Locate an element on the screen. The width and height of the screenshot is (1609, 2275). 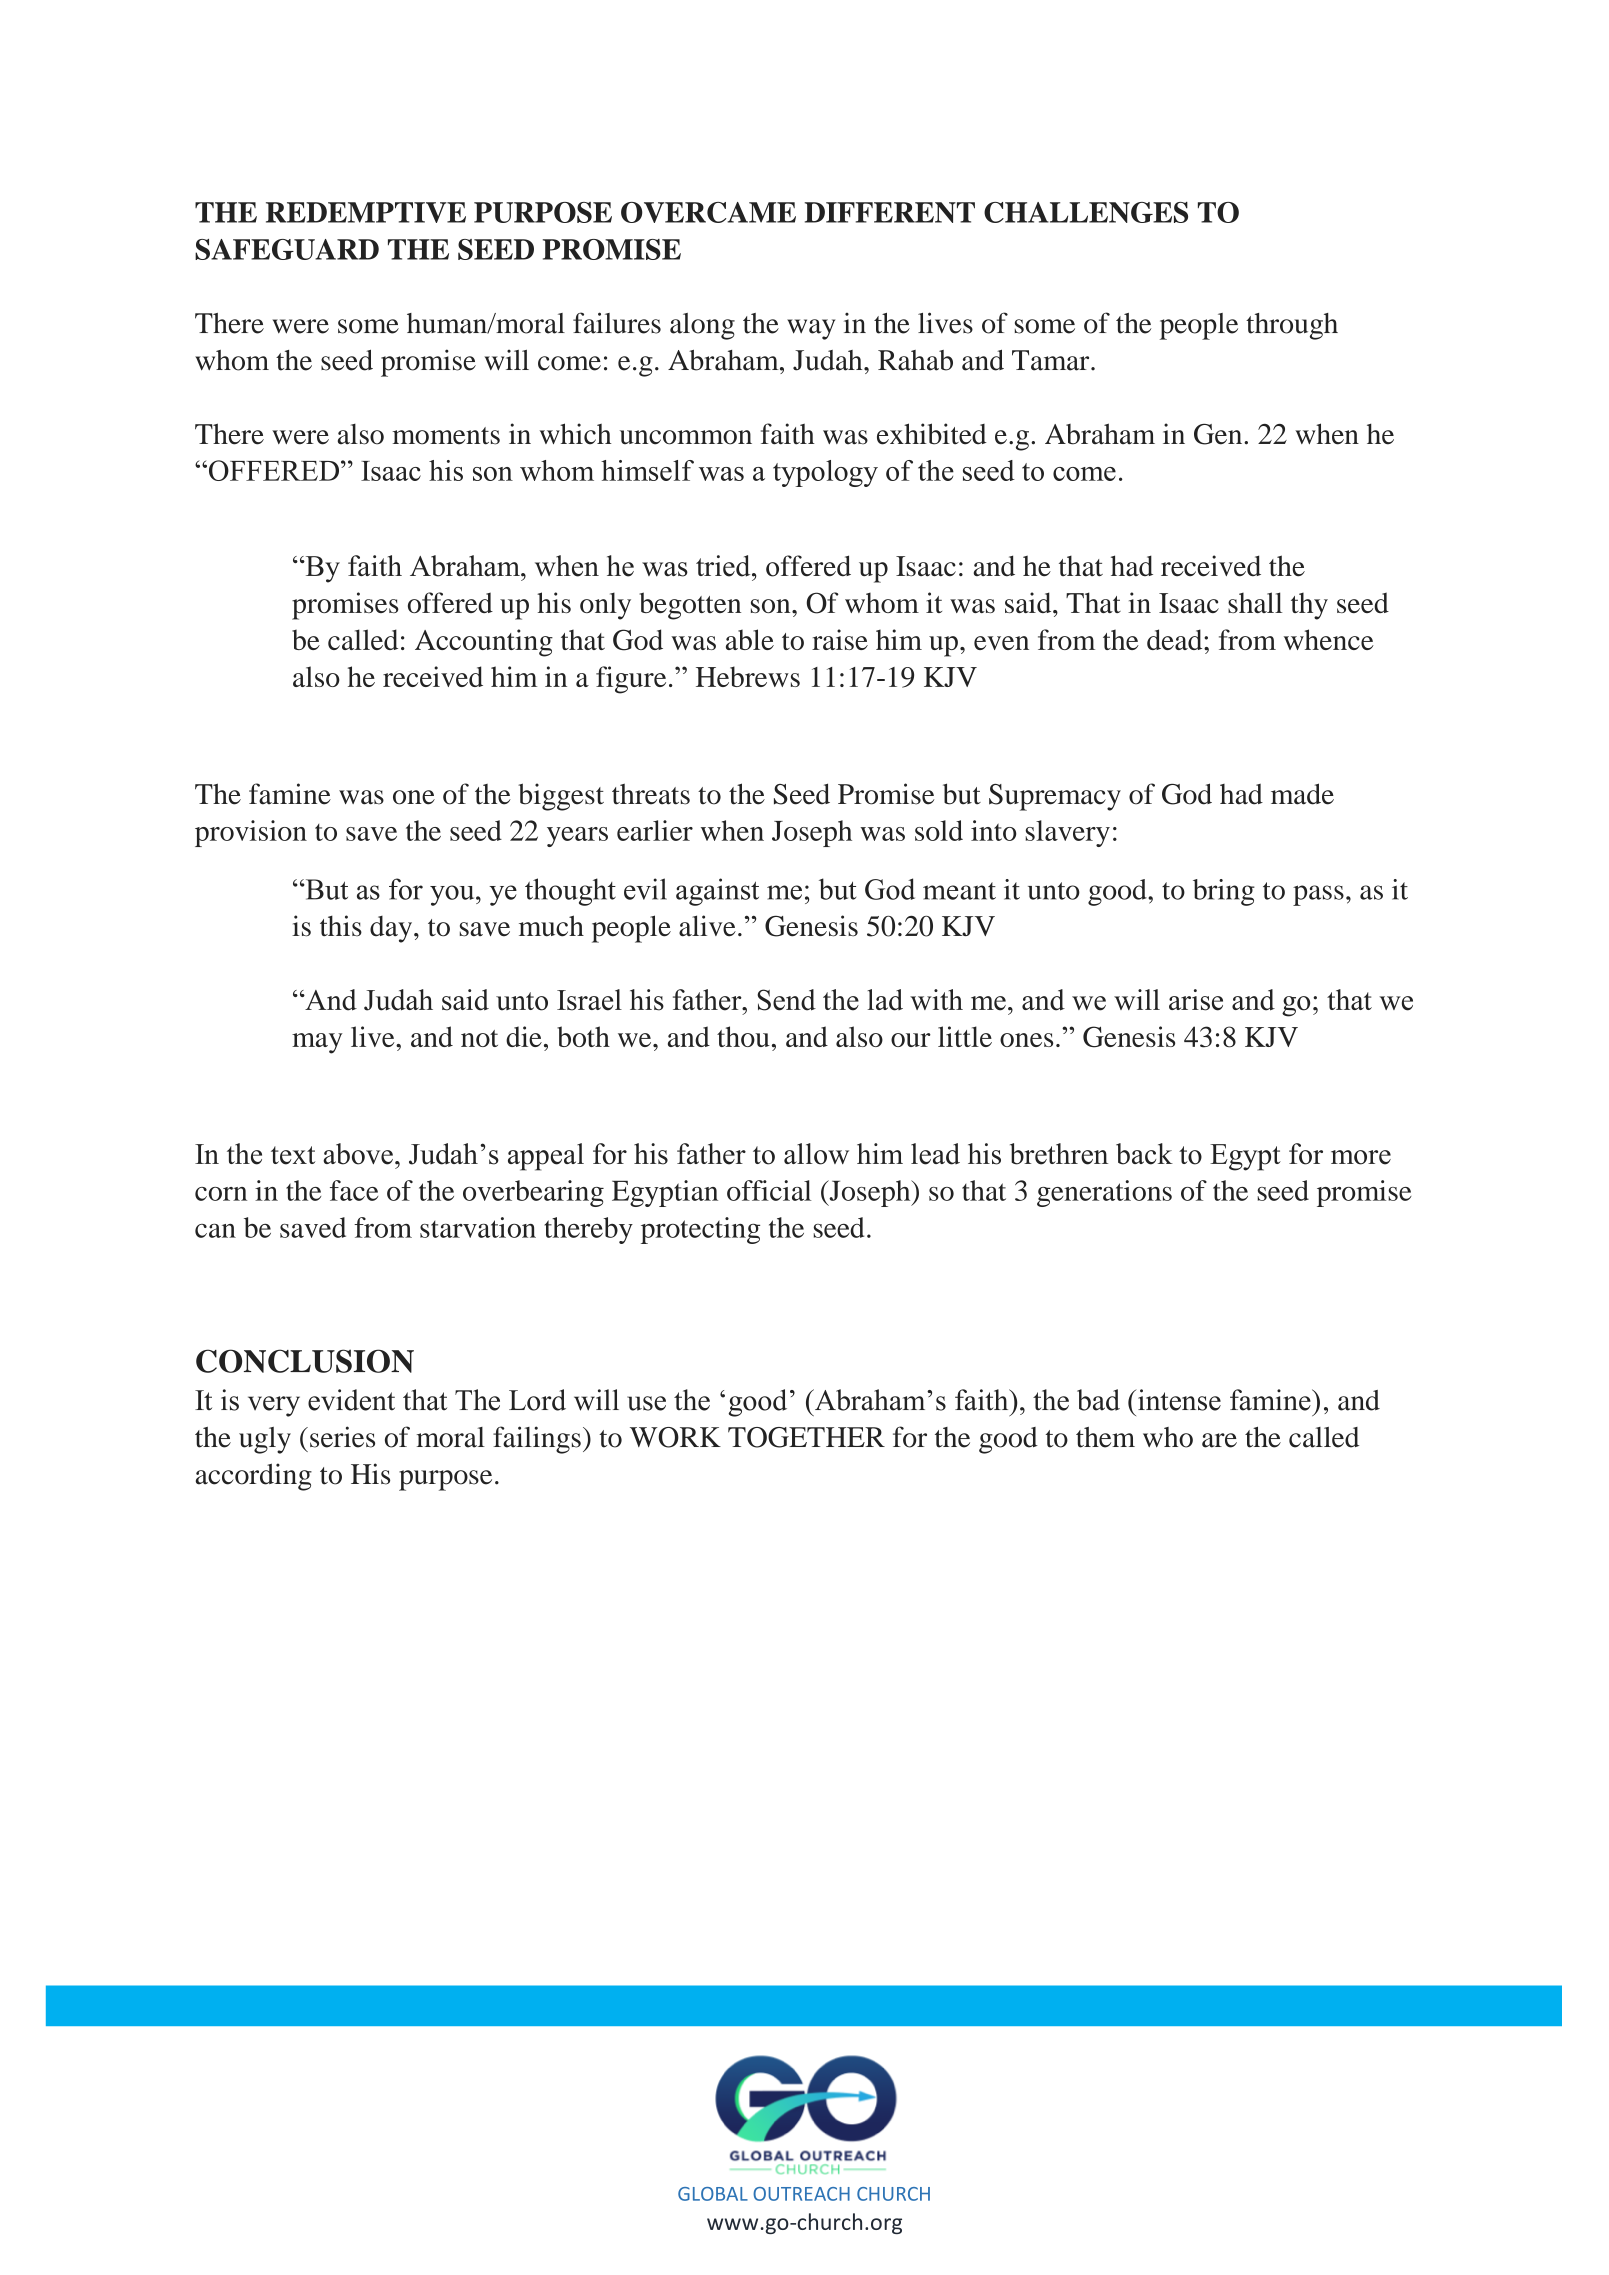
through is located at coordinates (1292, 326).
